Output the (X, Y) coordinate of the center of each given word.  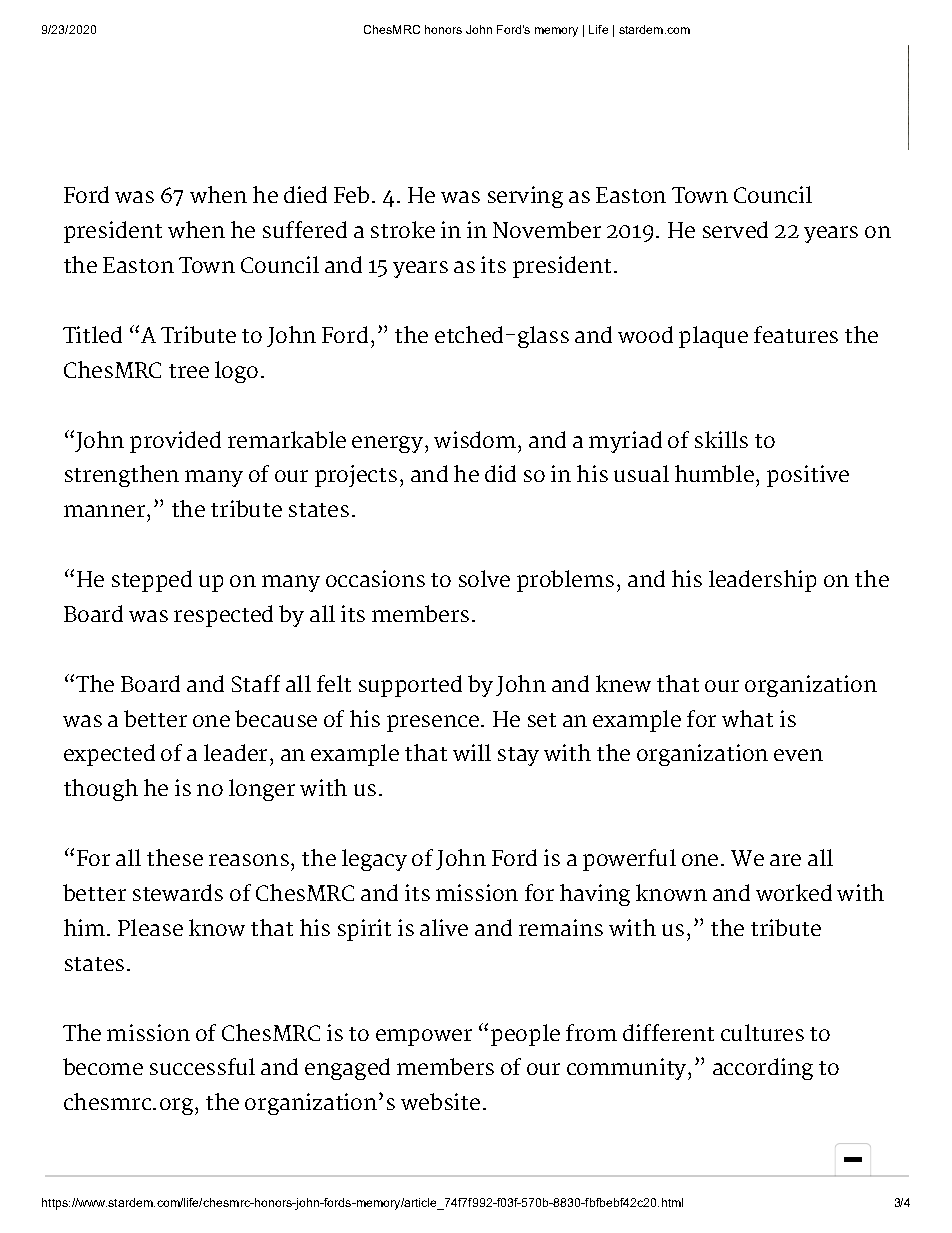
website (440, 1101)
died (305, 194)
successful (202, 1066)
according (763, 1069)
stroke (403, 229)
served (735, 229)
